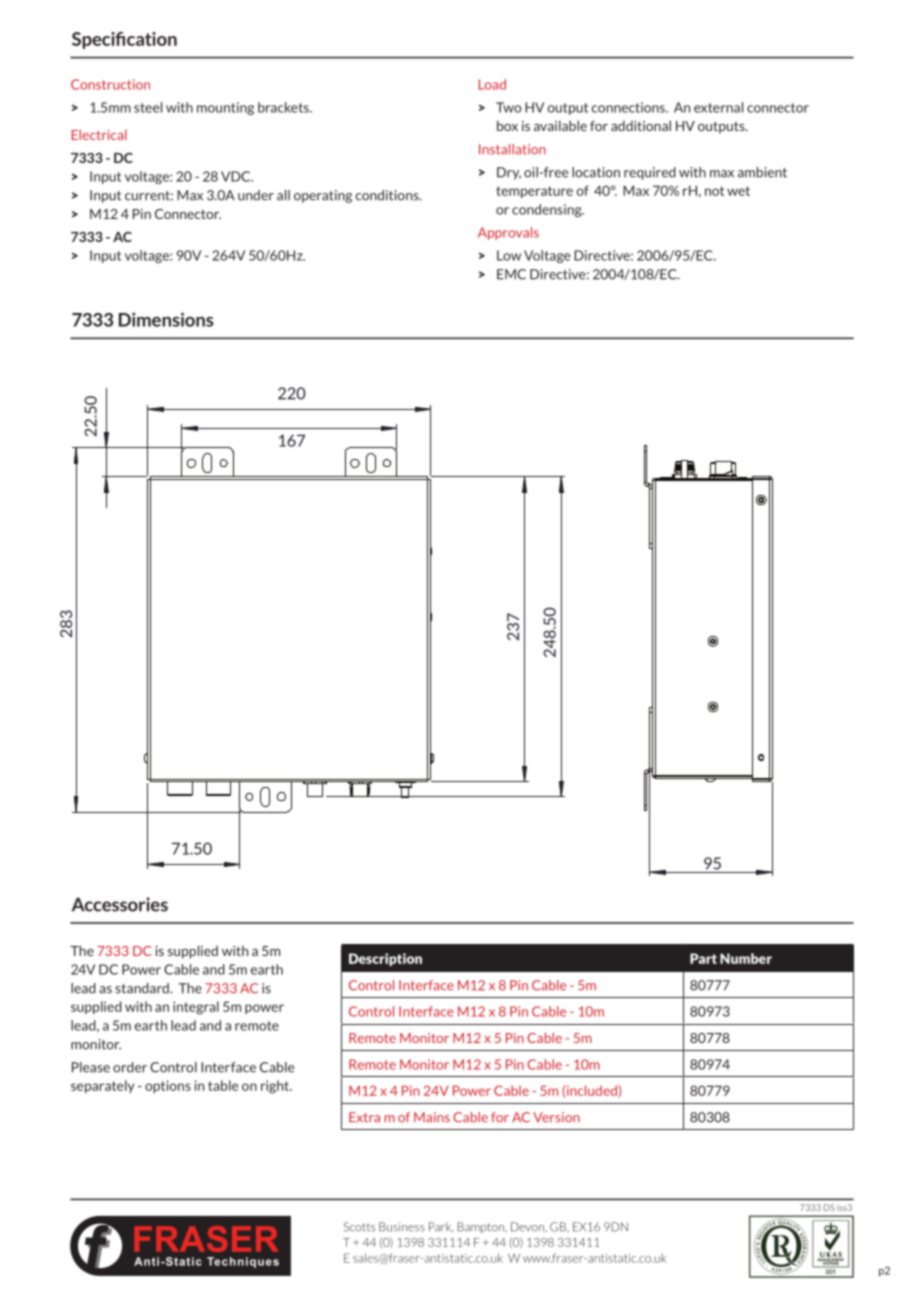  I want to click on Number, so click(746, 958).
